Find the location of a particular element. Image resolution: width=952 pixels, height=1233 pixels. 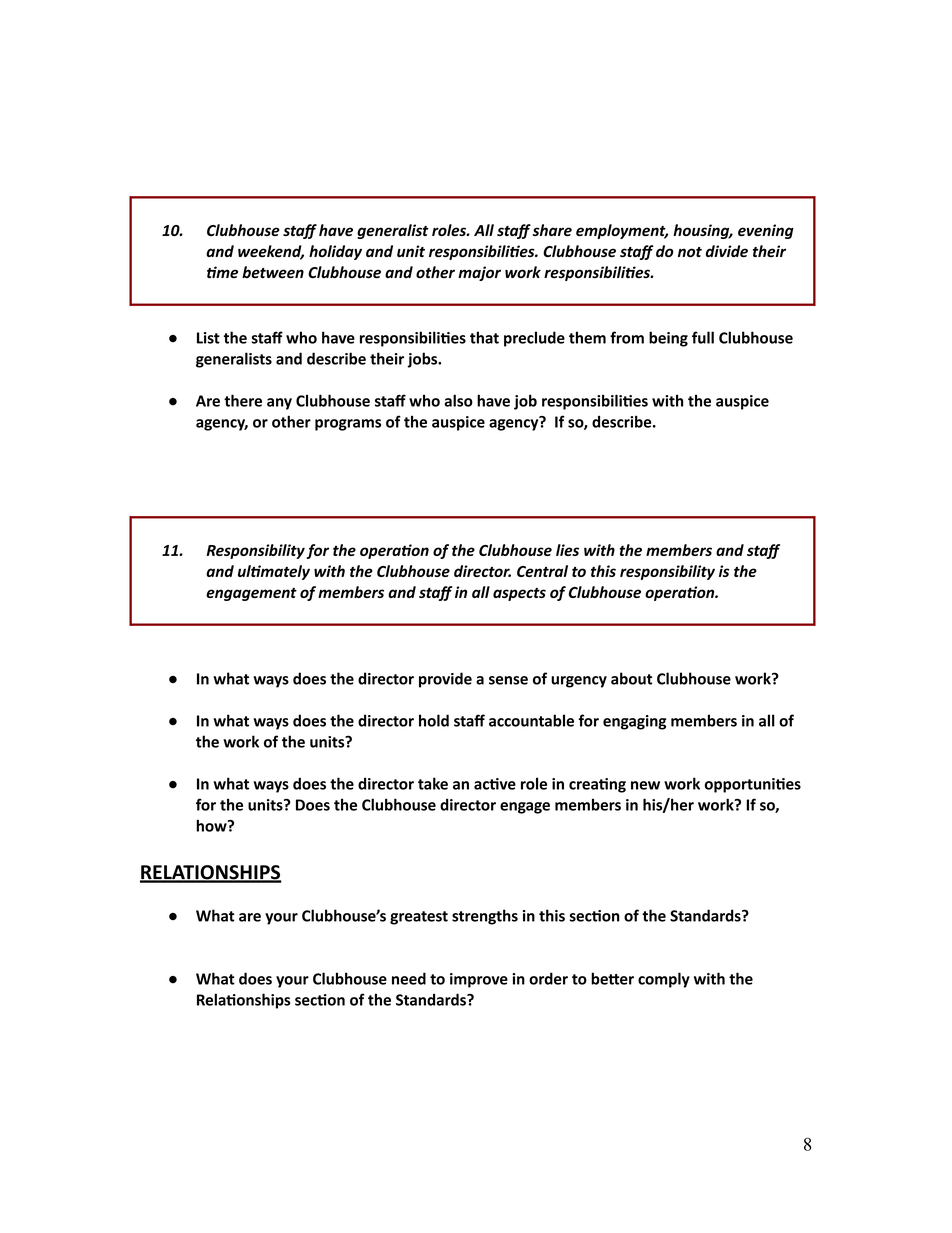

any is located at coordinates (279, 404).
